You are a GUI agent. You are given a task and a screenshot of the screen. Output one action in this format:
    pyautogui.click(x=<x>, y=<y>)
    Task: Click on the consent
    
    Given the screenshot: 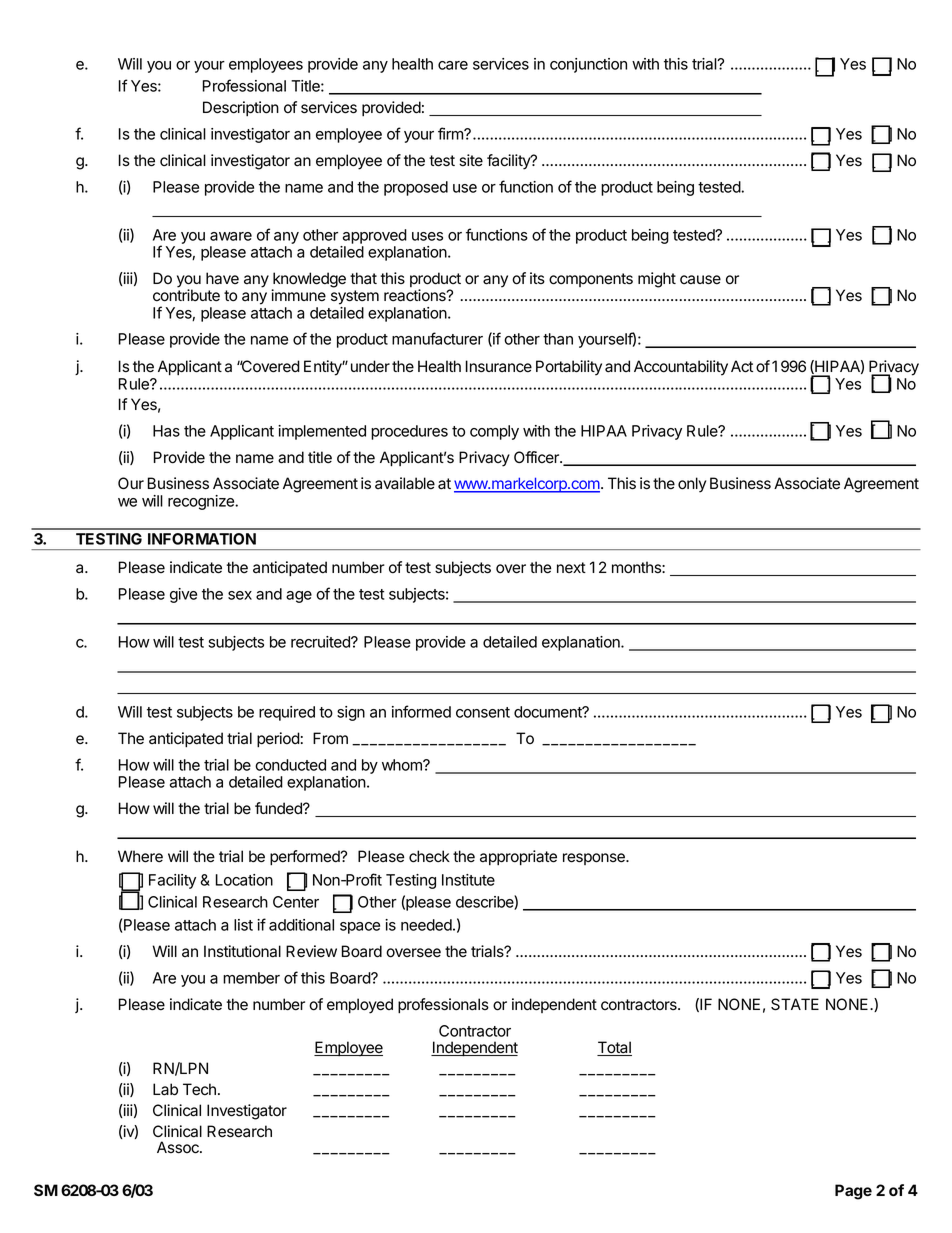 What is the action you would take?
    pyautogui.click(x=483, y=712)
